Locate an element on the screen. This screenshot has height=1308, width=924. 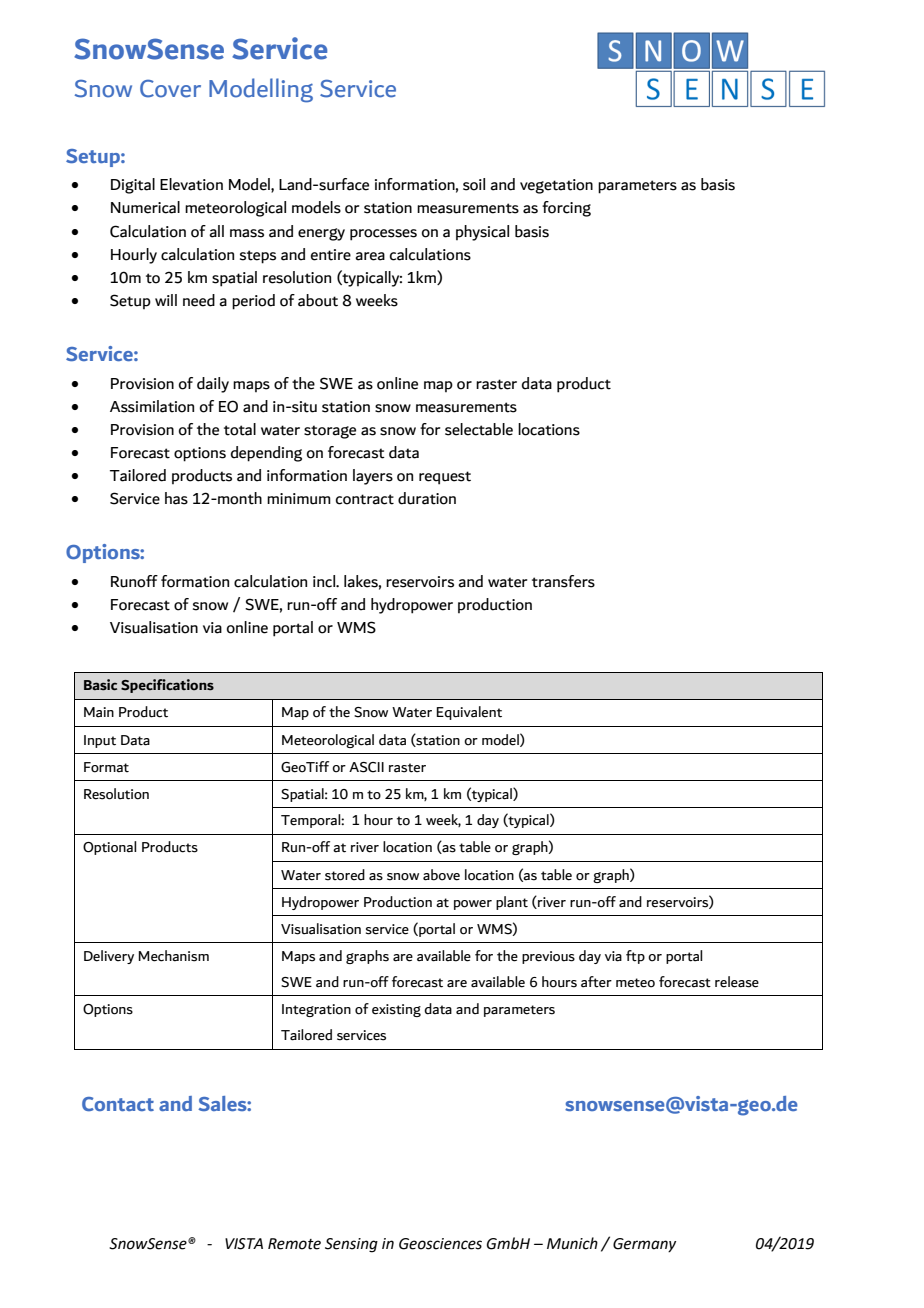
request is located at coordinates (445, 478).
